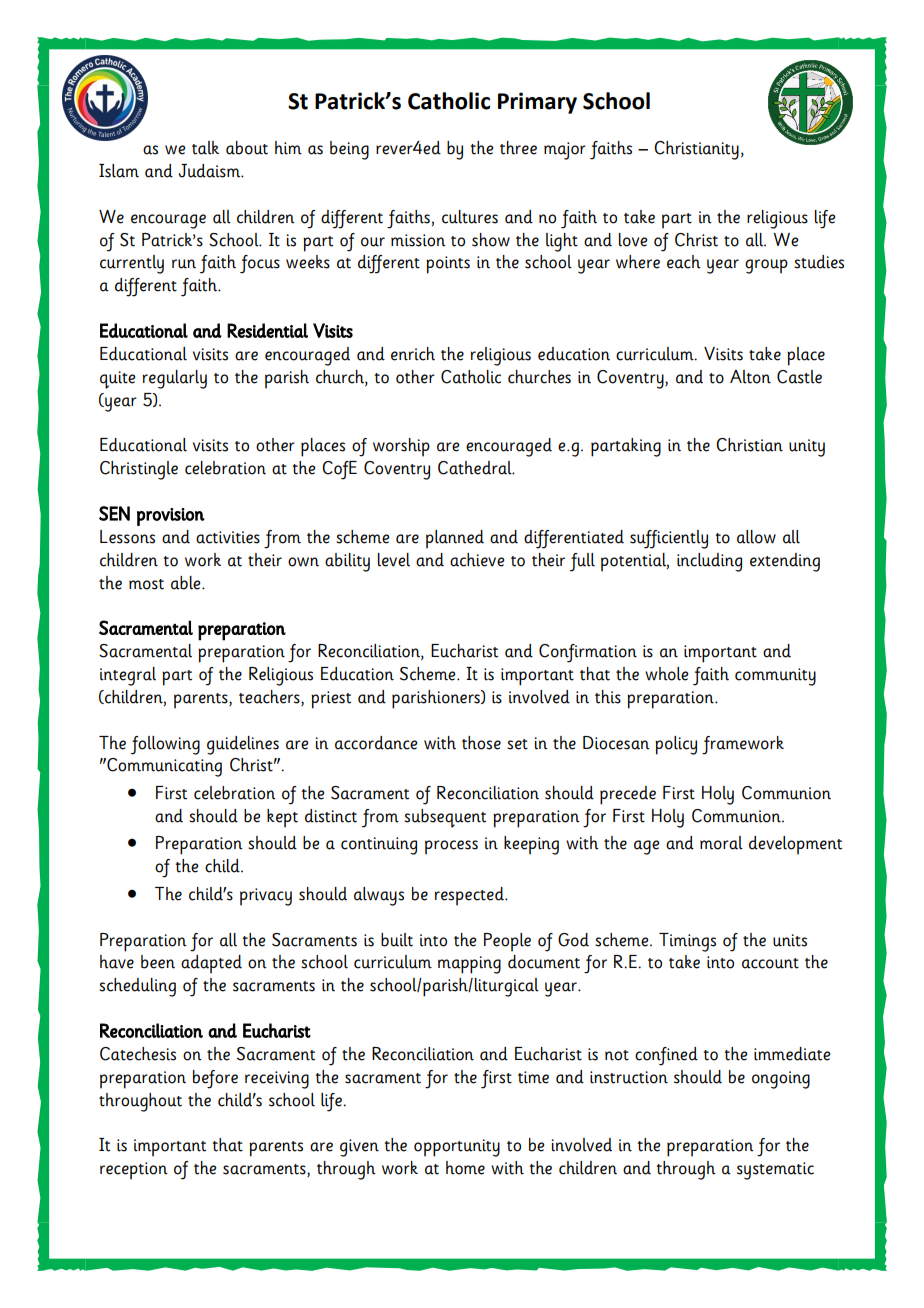 The height and width of the document is (1308, 924). I want to click on home, so click(465, 1168).
